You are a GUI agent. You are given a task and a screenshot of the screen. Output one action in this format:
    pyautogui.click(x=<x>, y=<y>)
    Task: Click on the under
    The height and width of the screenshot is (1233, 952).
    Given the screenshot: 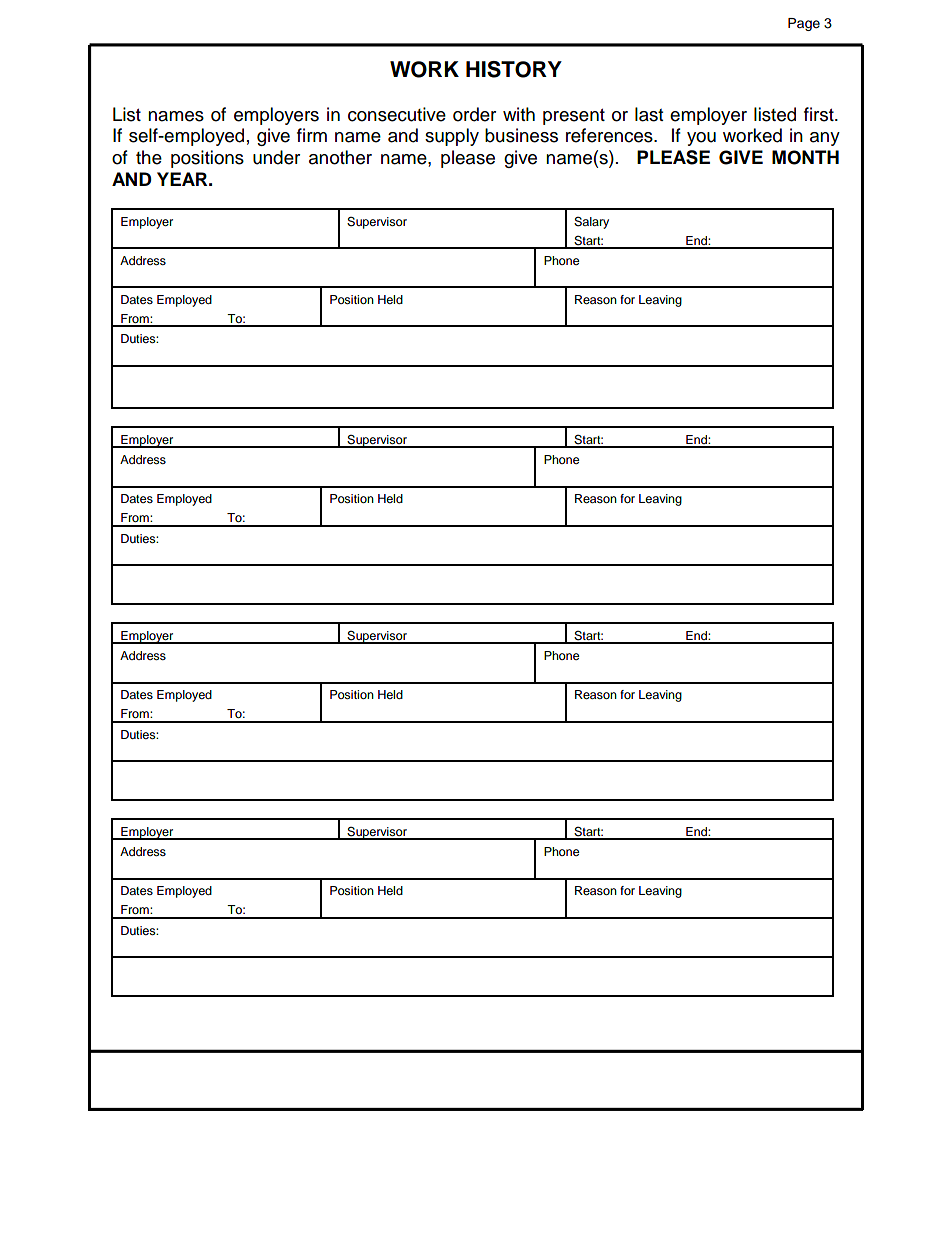 What is the action you would take?
    pyautogui.click(x=276, y=157)
